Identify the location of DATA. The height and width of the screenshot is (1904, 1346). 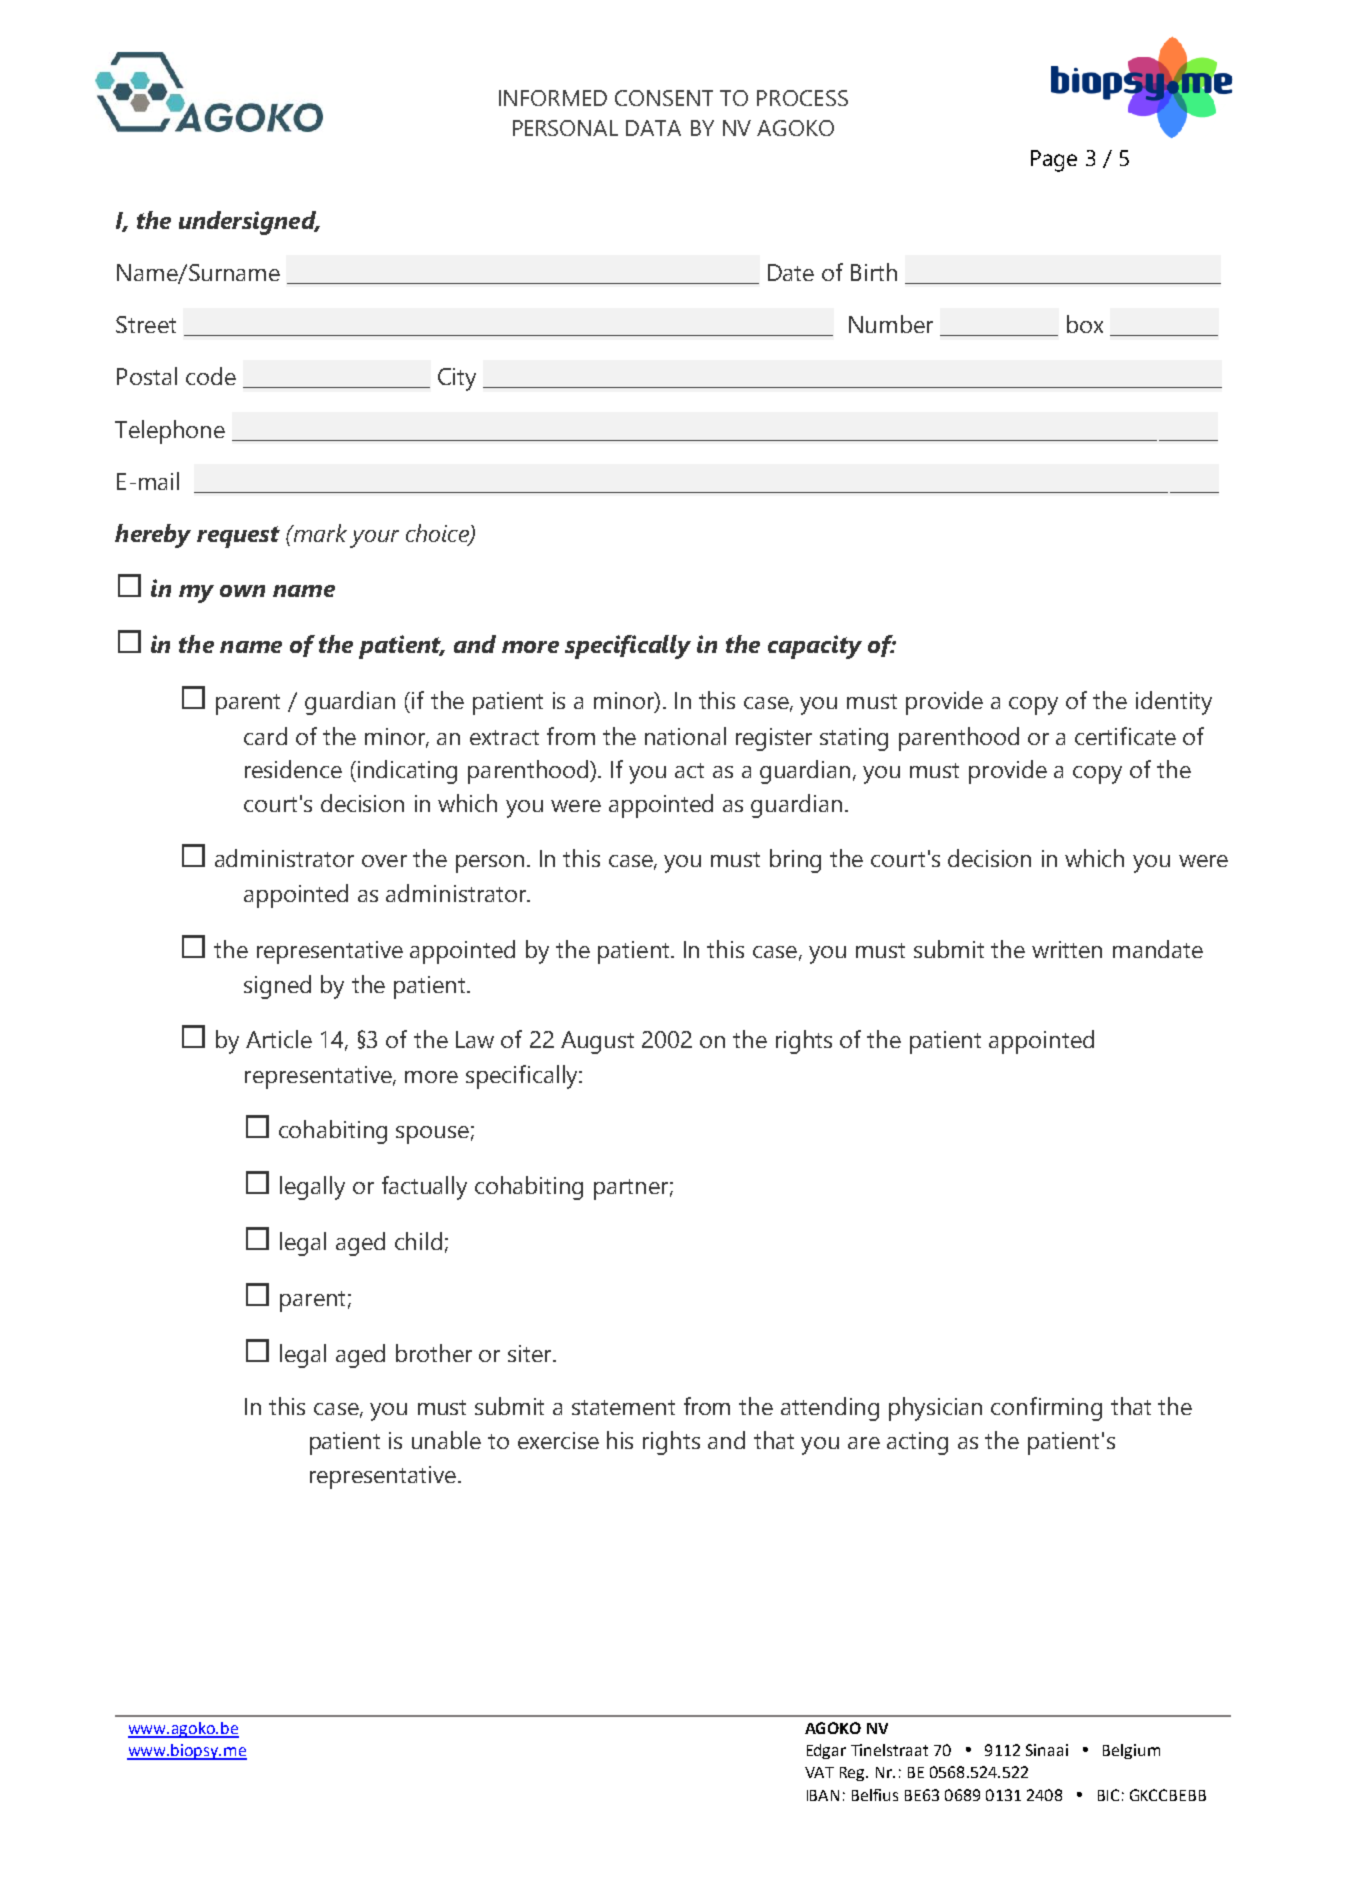
(653, 128).
